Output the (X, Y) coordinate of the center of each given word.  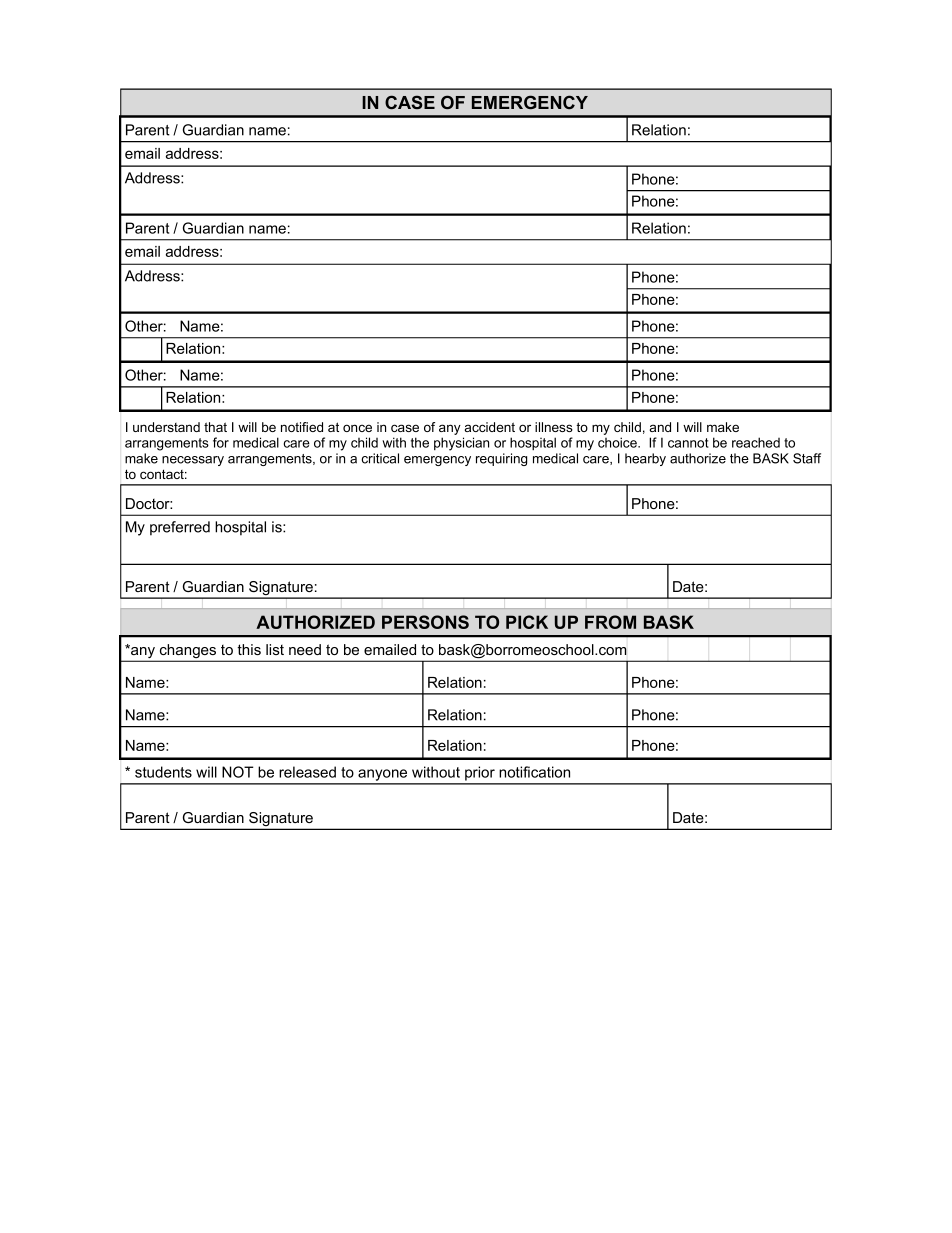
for (221, 442)
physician (461, 444)
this (249, 649)
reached (756, 442)
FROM (610, 622)
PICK (527, 622)
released (307, 772)
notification (534, 772)
